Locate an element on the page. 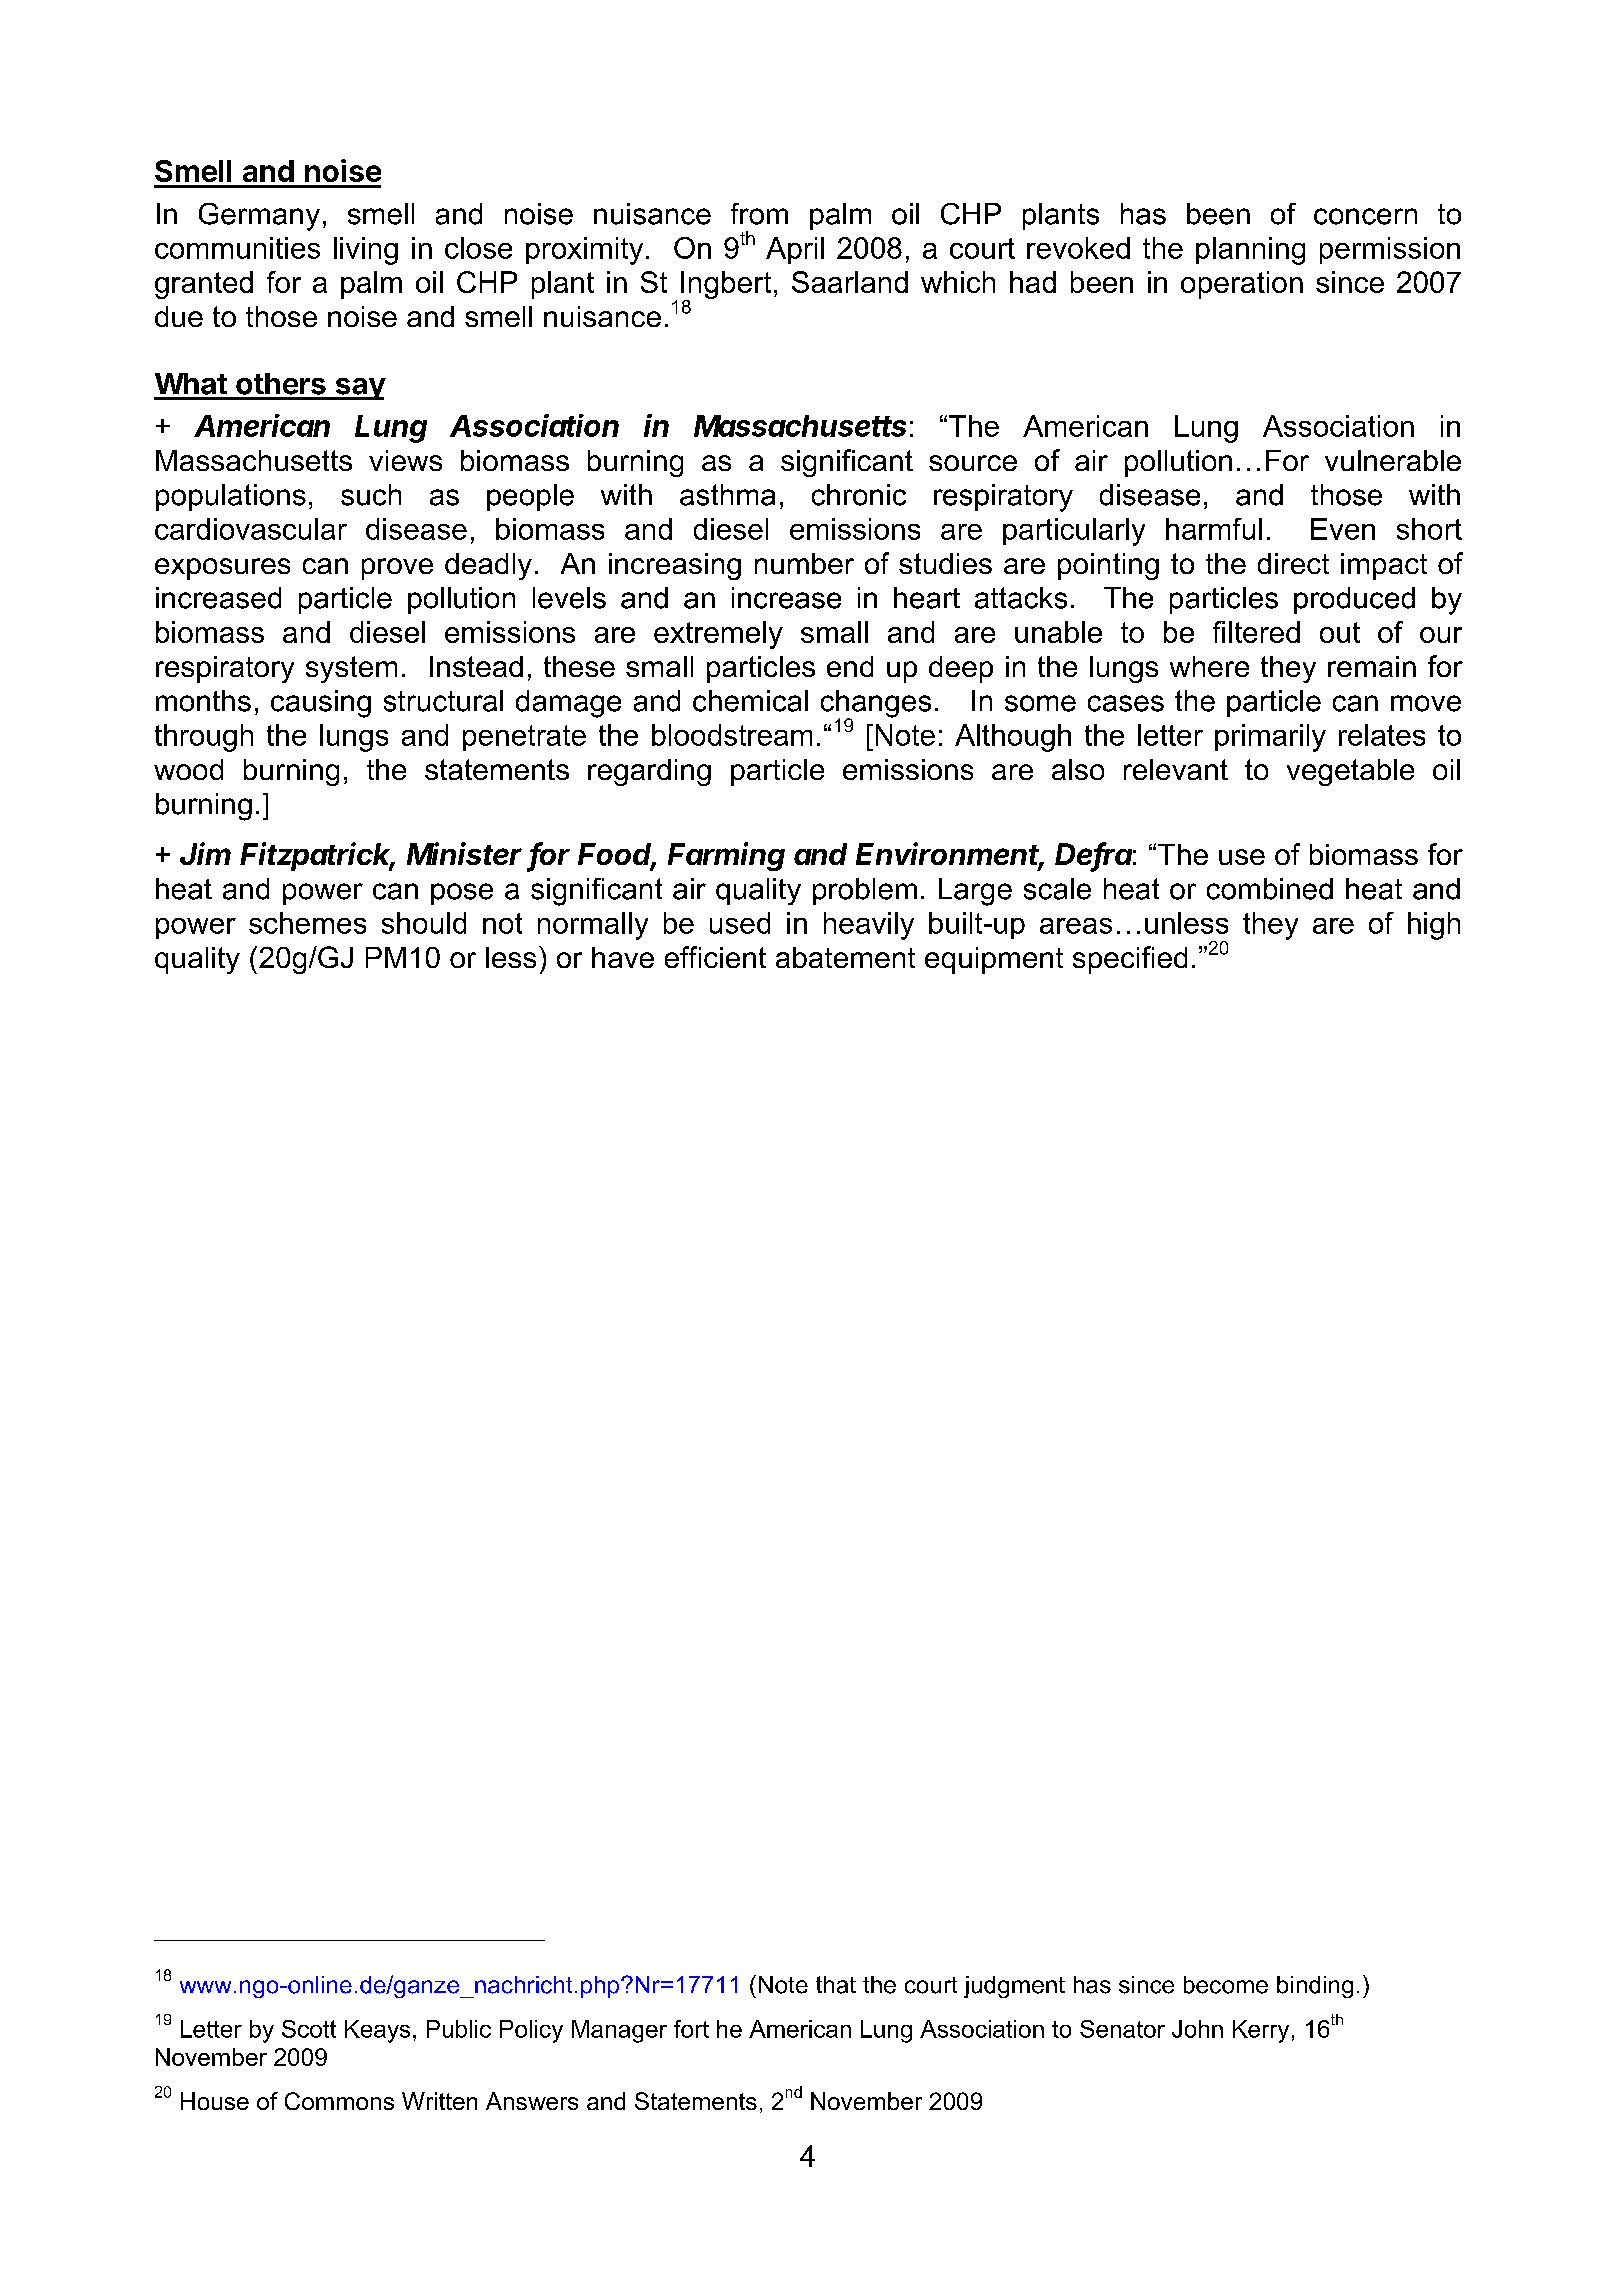 Image resolution: width=1616 pixels, height=2286 pixels. planning is located at coordinates (1250, 251).
